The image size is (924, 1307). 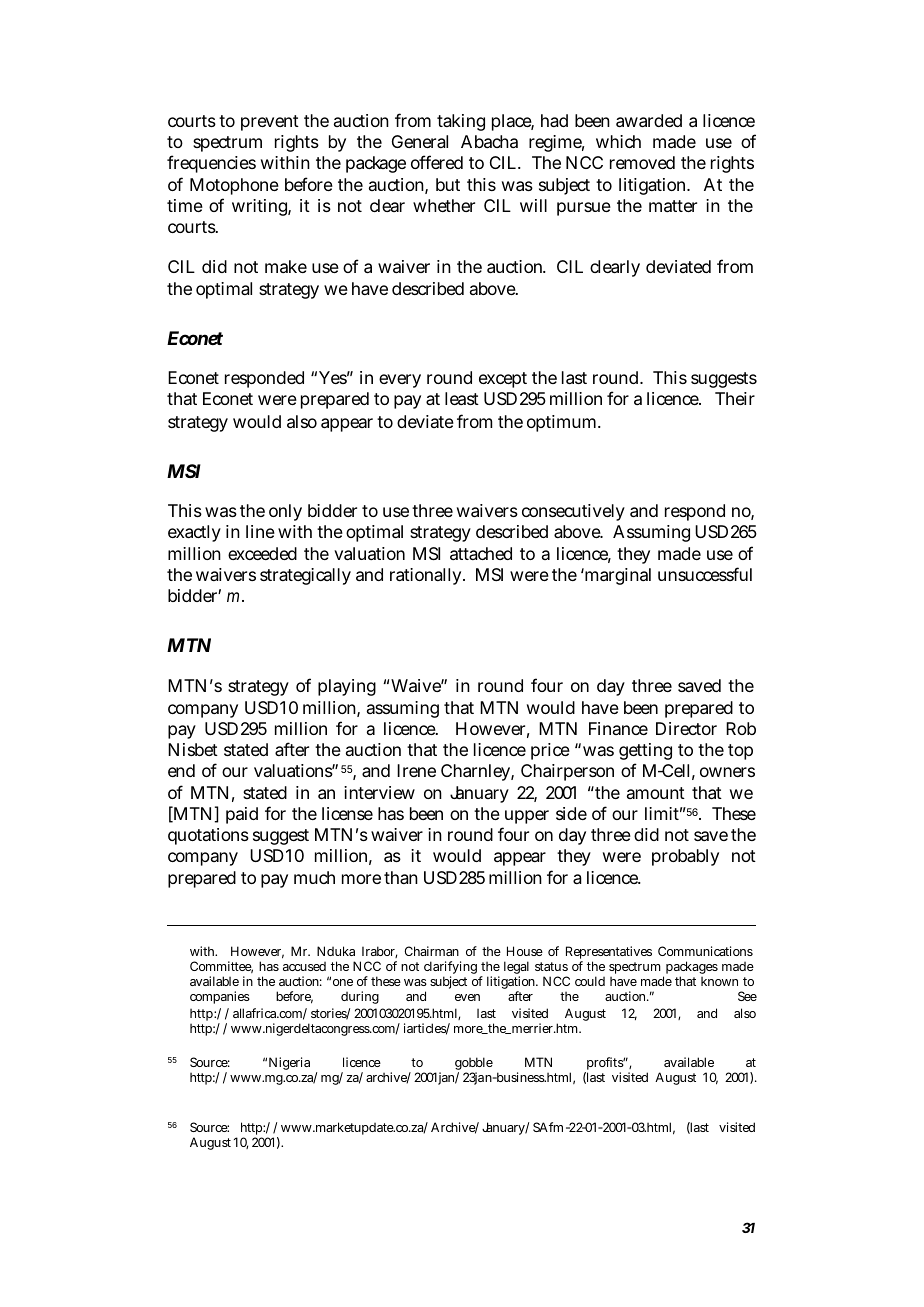 What do you see at coordinates (416, 770) in the page?
I see `Irene` at bounding box center [416, 770].
